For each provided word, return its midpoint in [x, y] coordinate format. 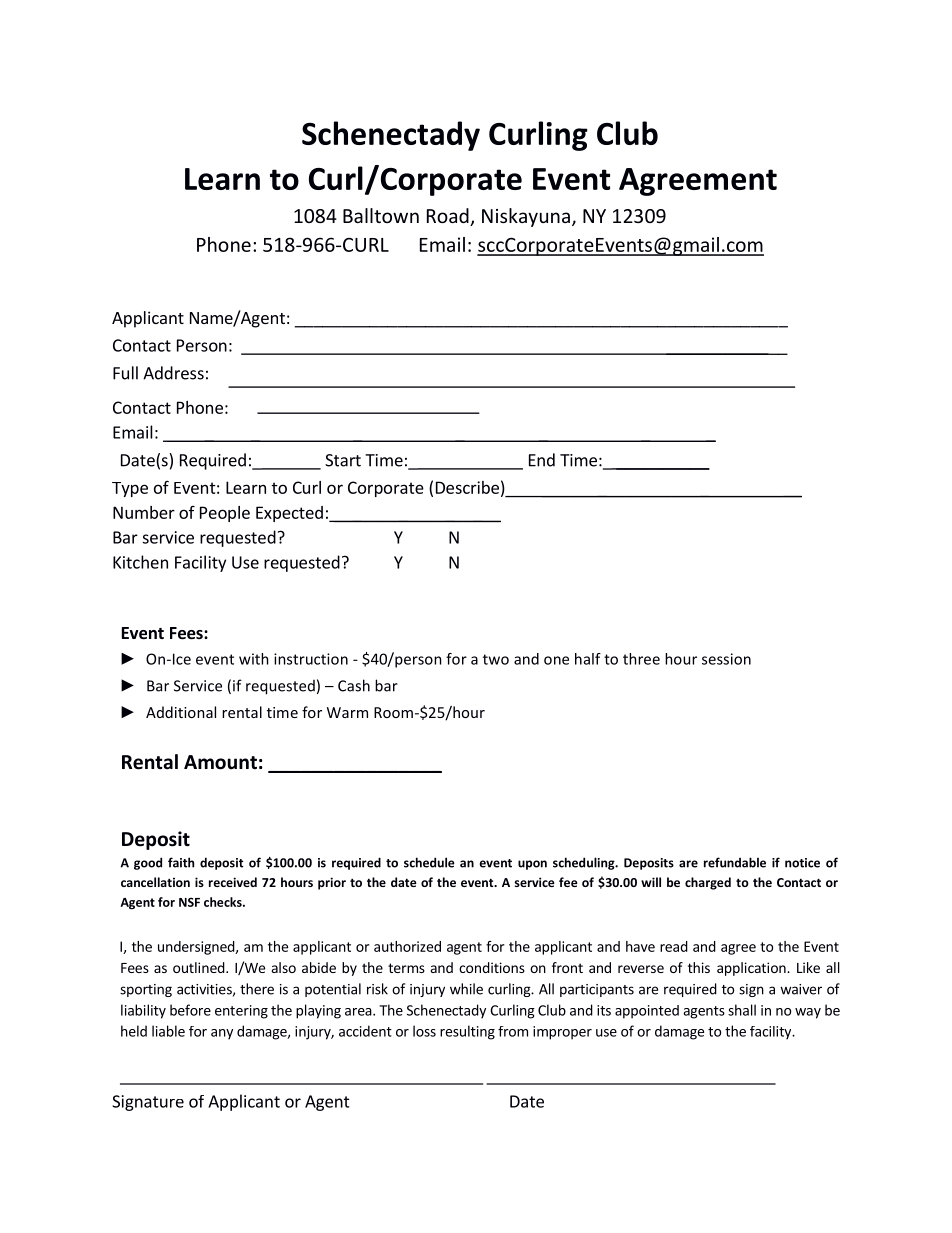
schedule [429, 862]
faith [181, 862]
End [542, 460]
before [190, 1010]
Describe [467, 487]
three [641, 659]
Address [173, 373]
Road [449, 217]
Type [130, 489]
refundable [735, 862]
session [726, 659]
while [466, 989]
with [254, 659]
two [496, 659]
